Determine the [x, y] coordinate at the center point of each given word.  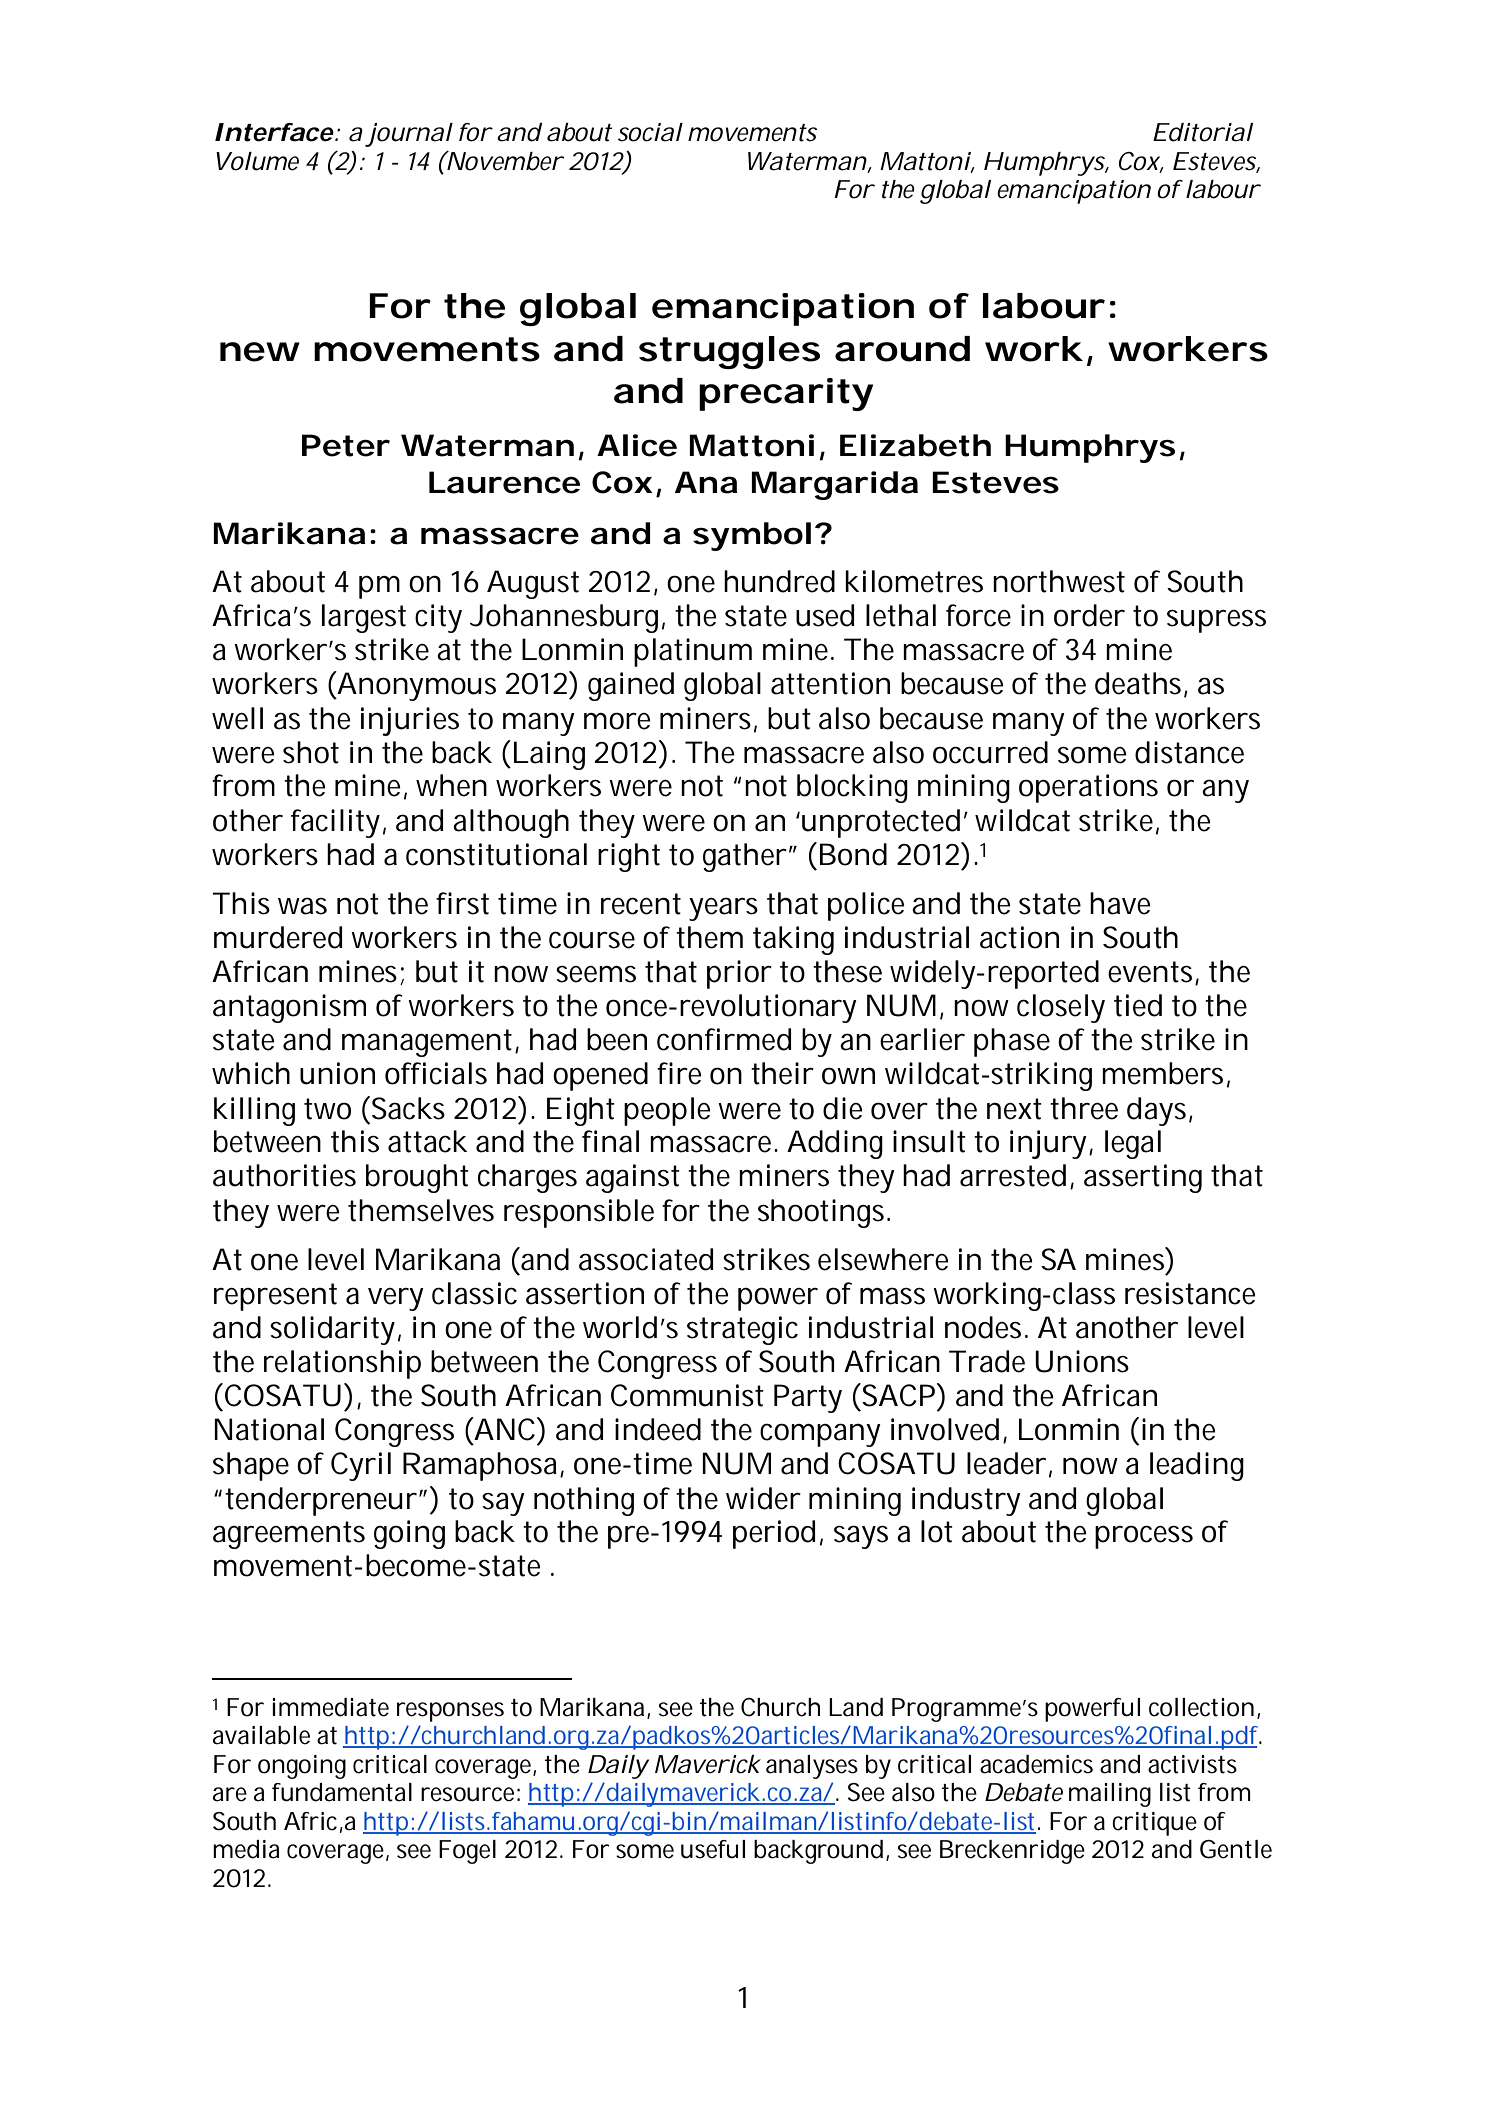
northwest [1059, 581]
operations [1088, 788]
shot [311, 752]
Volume [257, 161]
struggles [729, 352]
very [396, 1299]
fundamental [342, 1792]
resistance [1190, 1293]
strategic [742, 1330]
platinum [693, 652]
